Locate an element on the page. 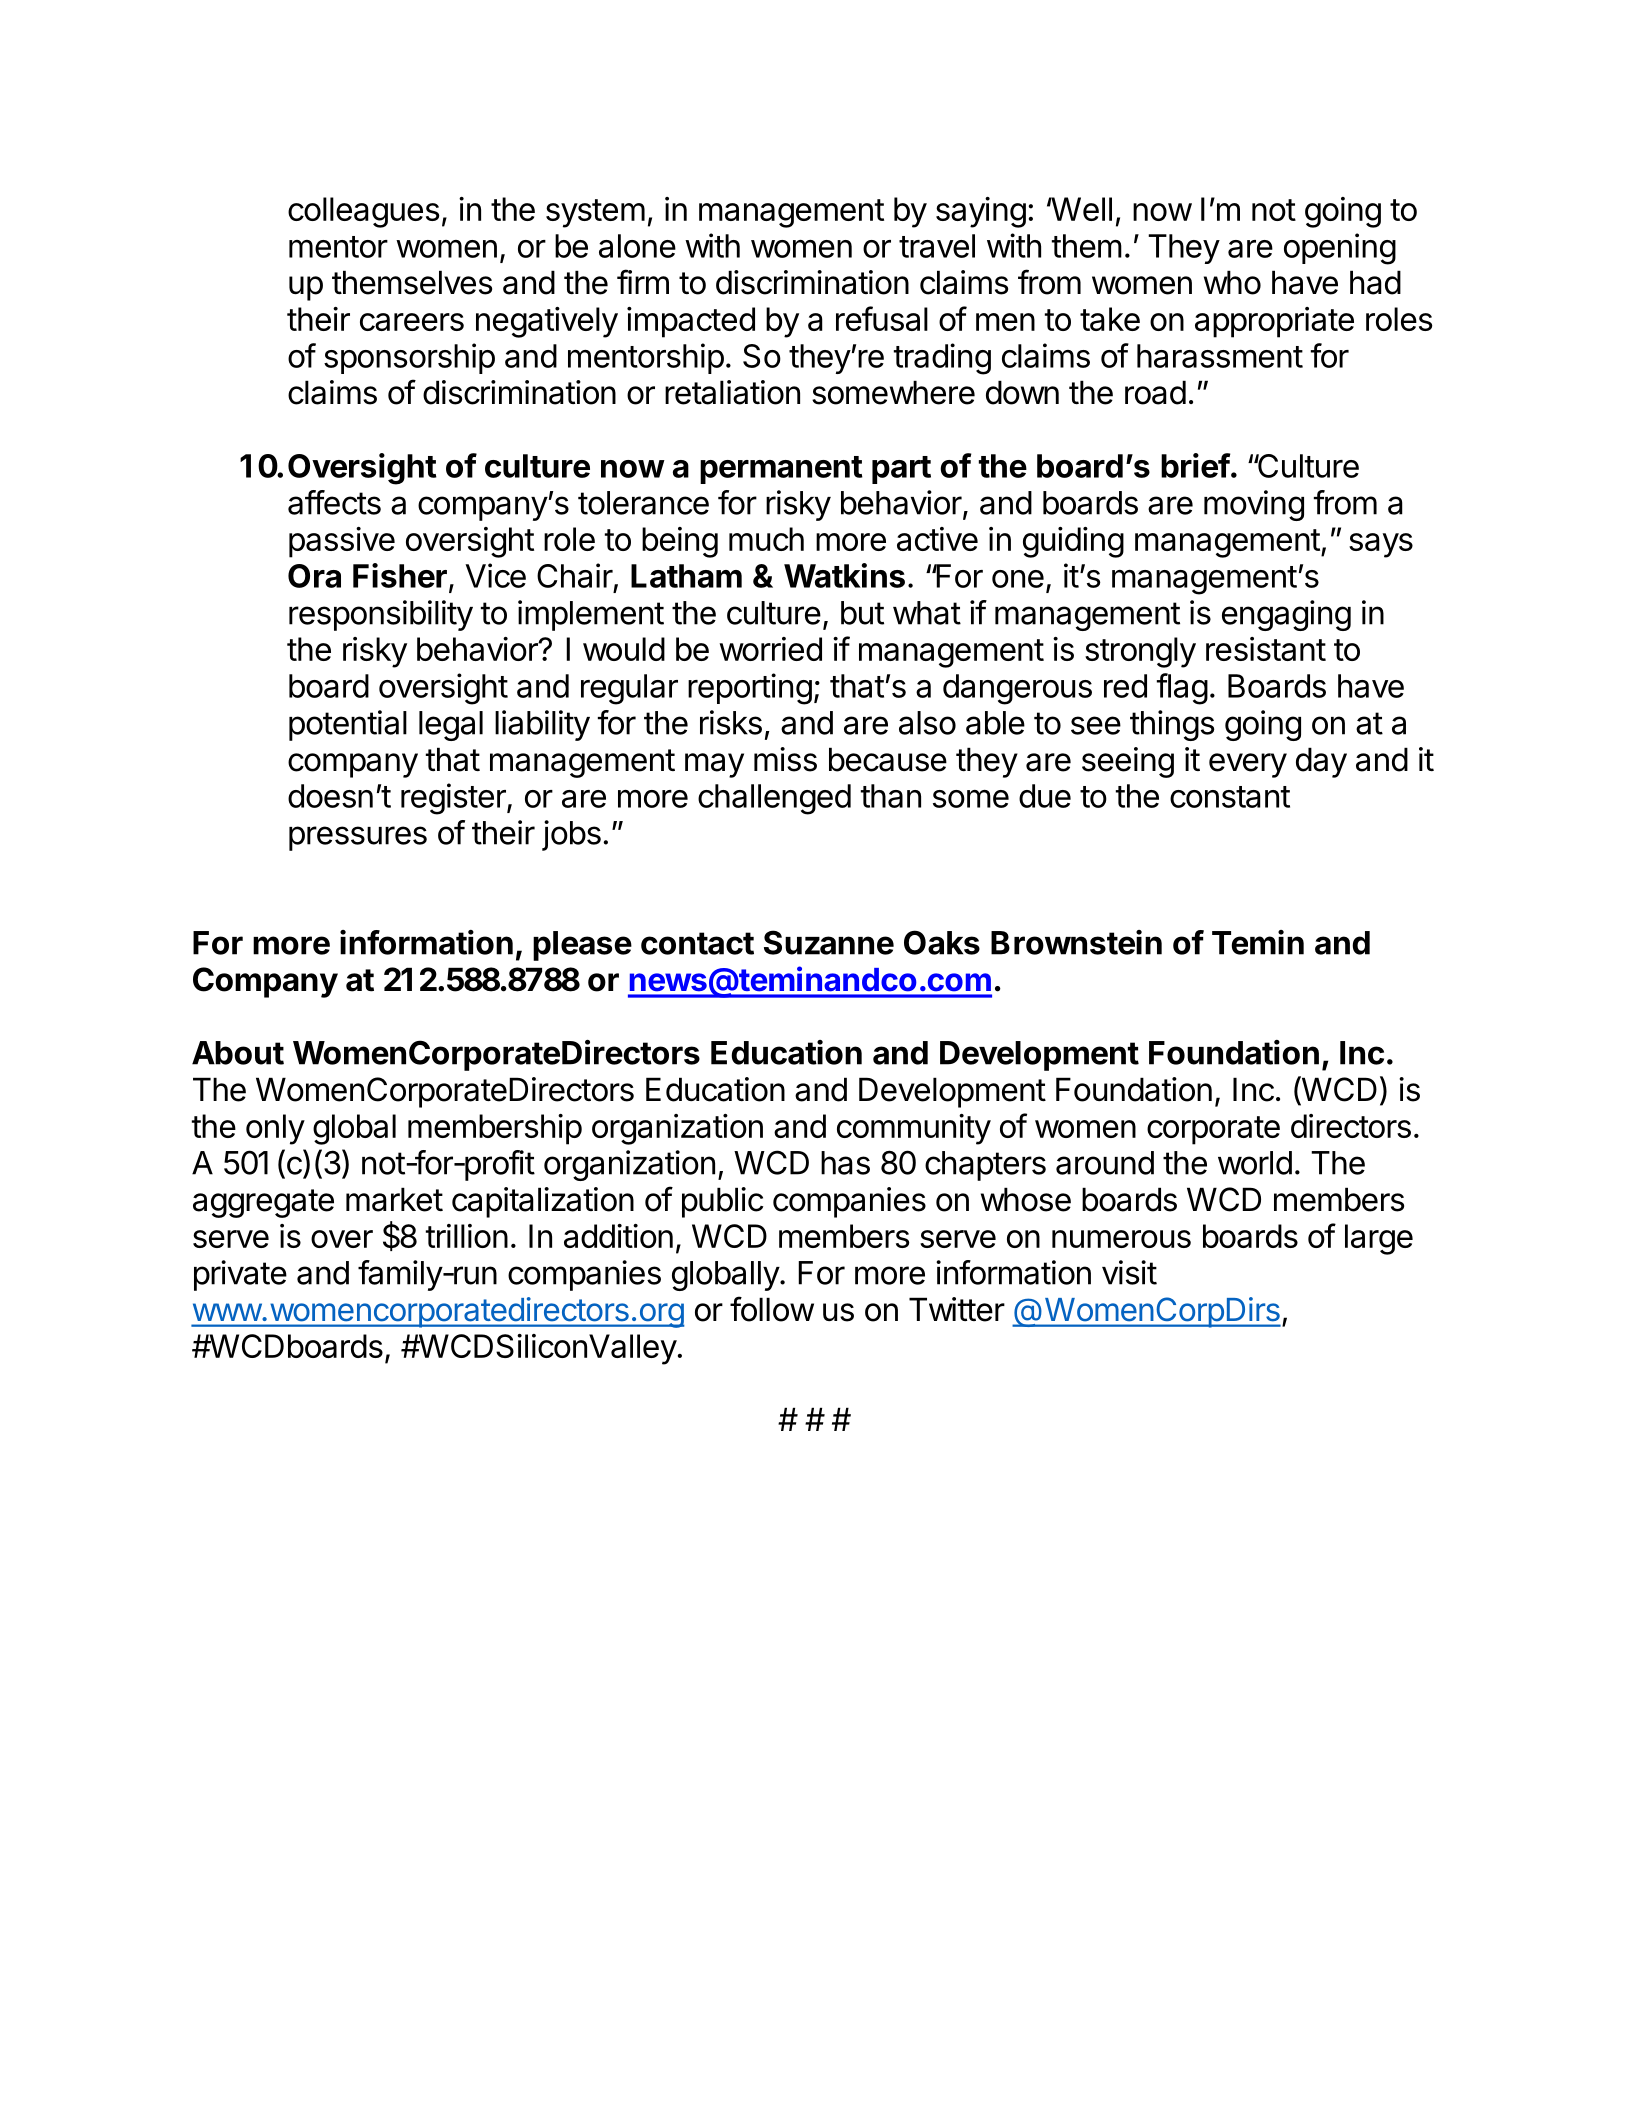 The width and height of the page is (1627, 2105). opening is located at coordinates (1340, 249).
